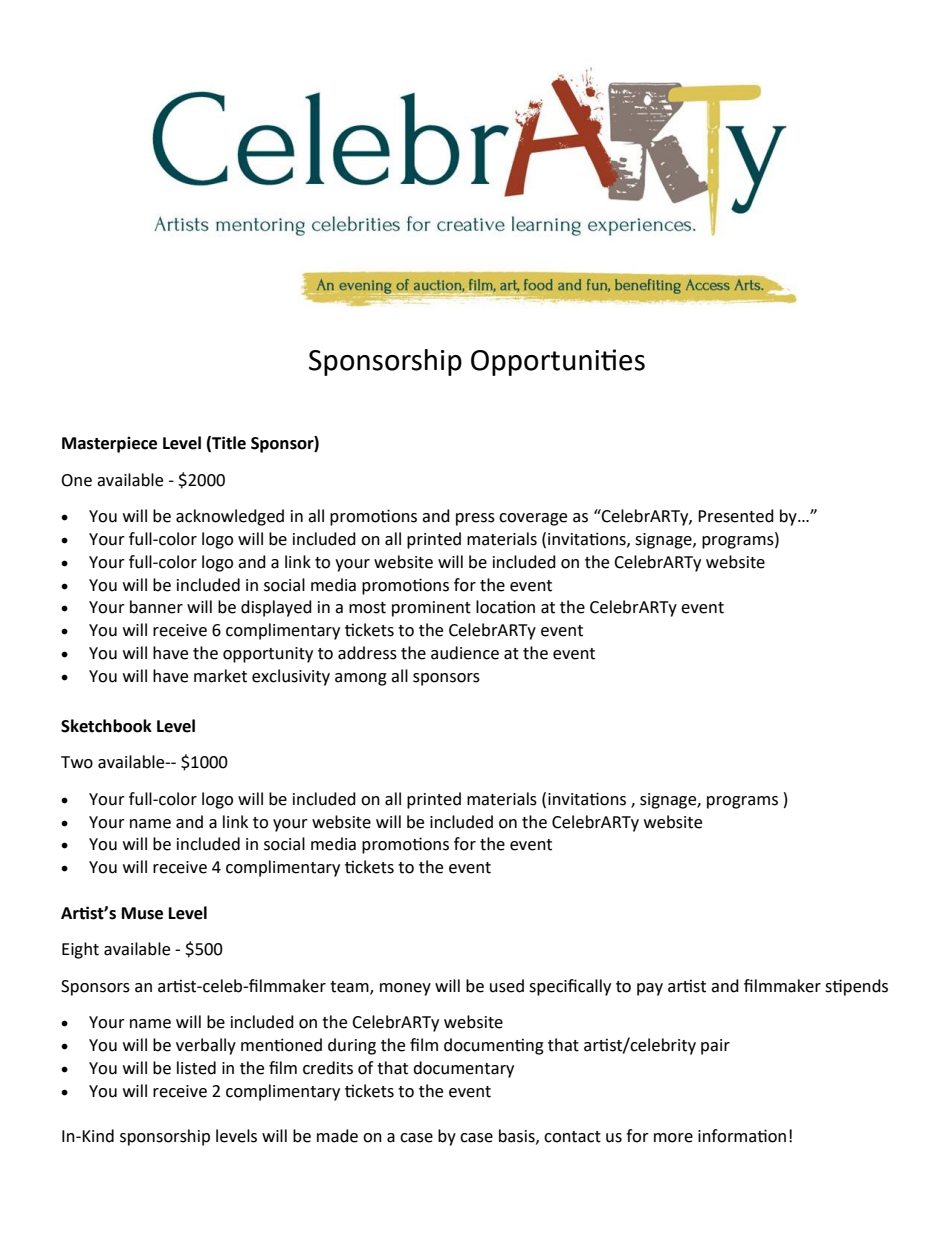 This image has height=1233, width=952. What do you see at coordinates (196, 1068) in the image?
I see `listed` at bounding box center [196, 1068].
